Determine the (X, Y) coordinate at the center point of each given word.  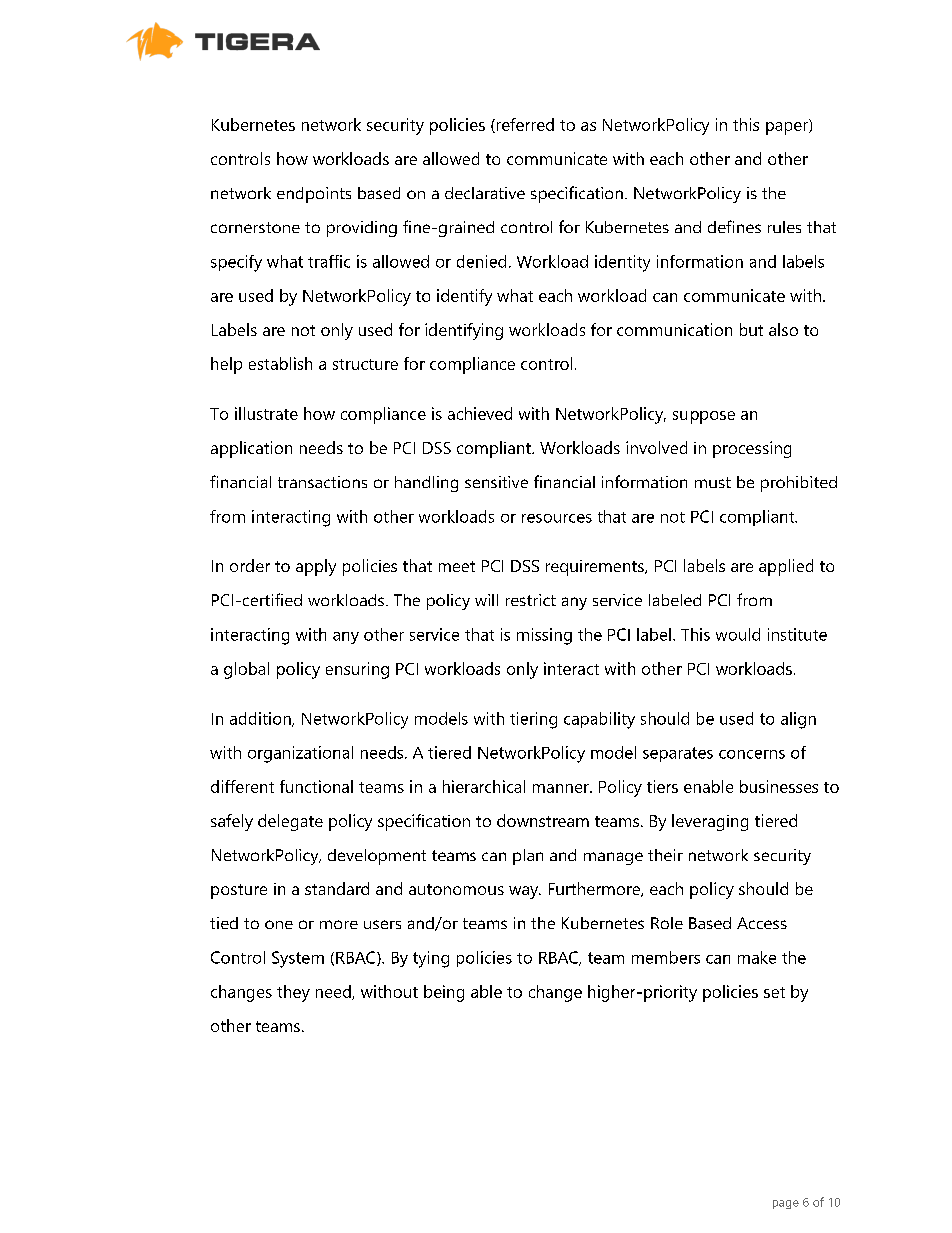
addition (261, 719)
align (798, 720)
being (444, 993)
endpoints (314, 195)
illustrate (266, 413)
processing (752, 449)
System (298, 959)
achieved (480, 413)
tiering (533, 720)
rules (784, 227)
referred (524, 125)
